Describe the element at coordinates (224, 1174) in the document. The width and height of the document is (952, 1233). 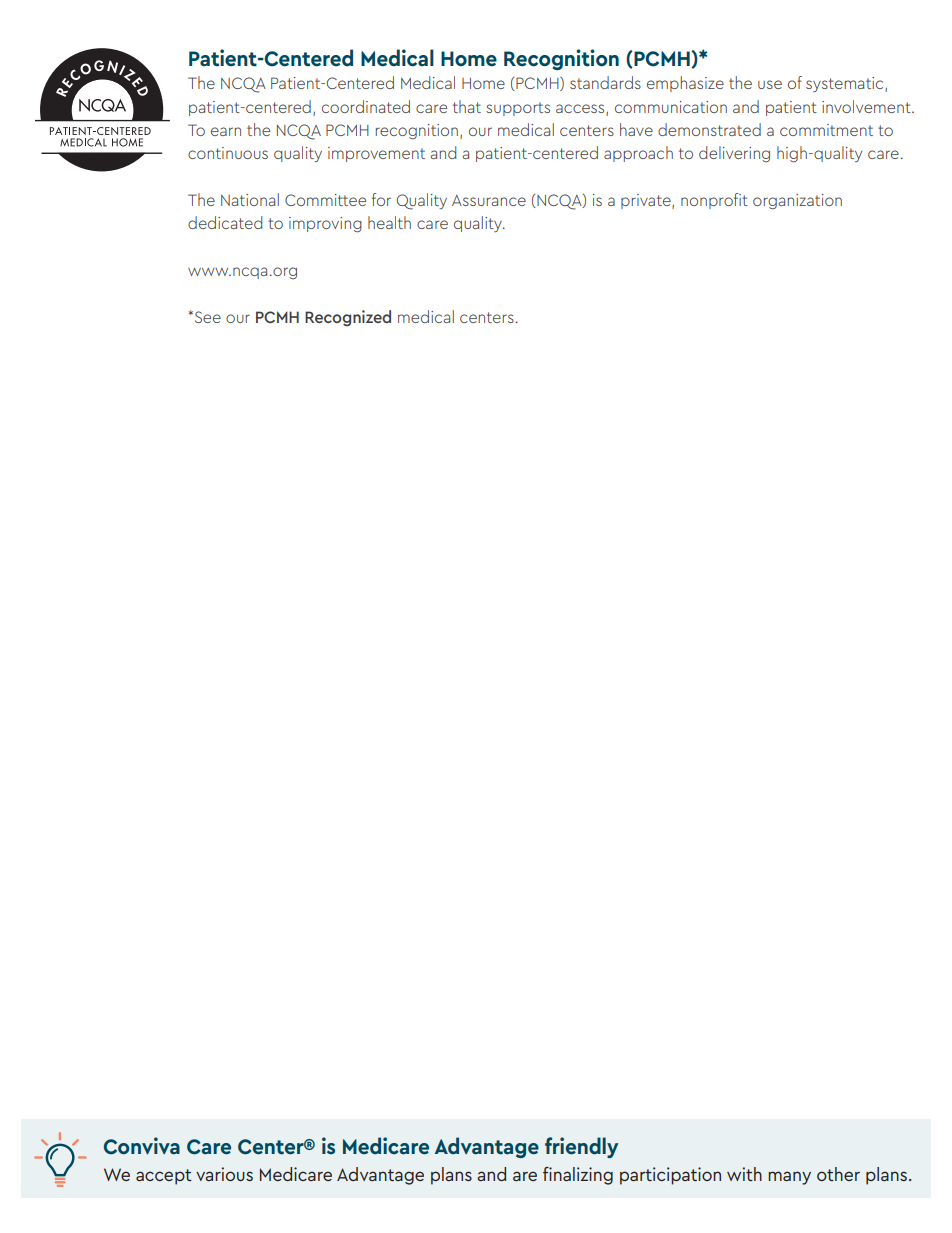
I see `various` at that location.
